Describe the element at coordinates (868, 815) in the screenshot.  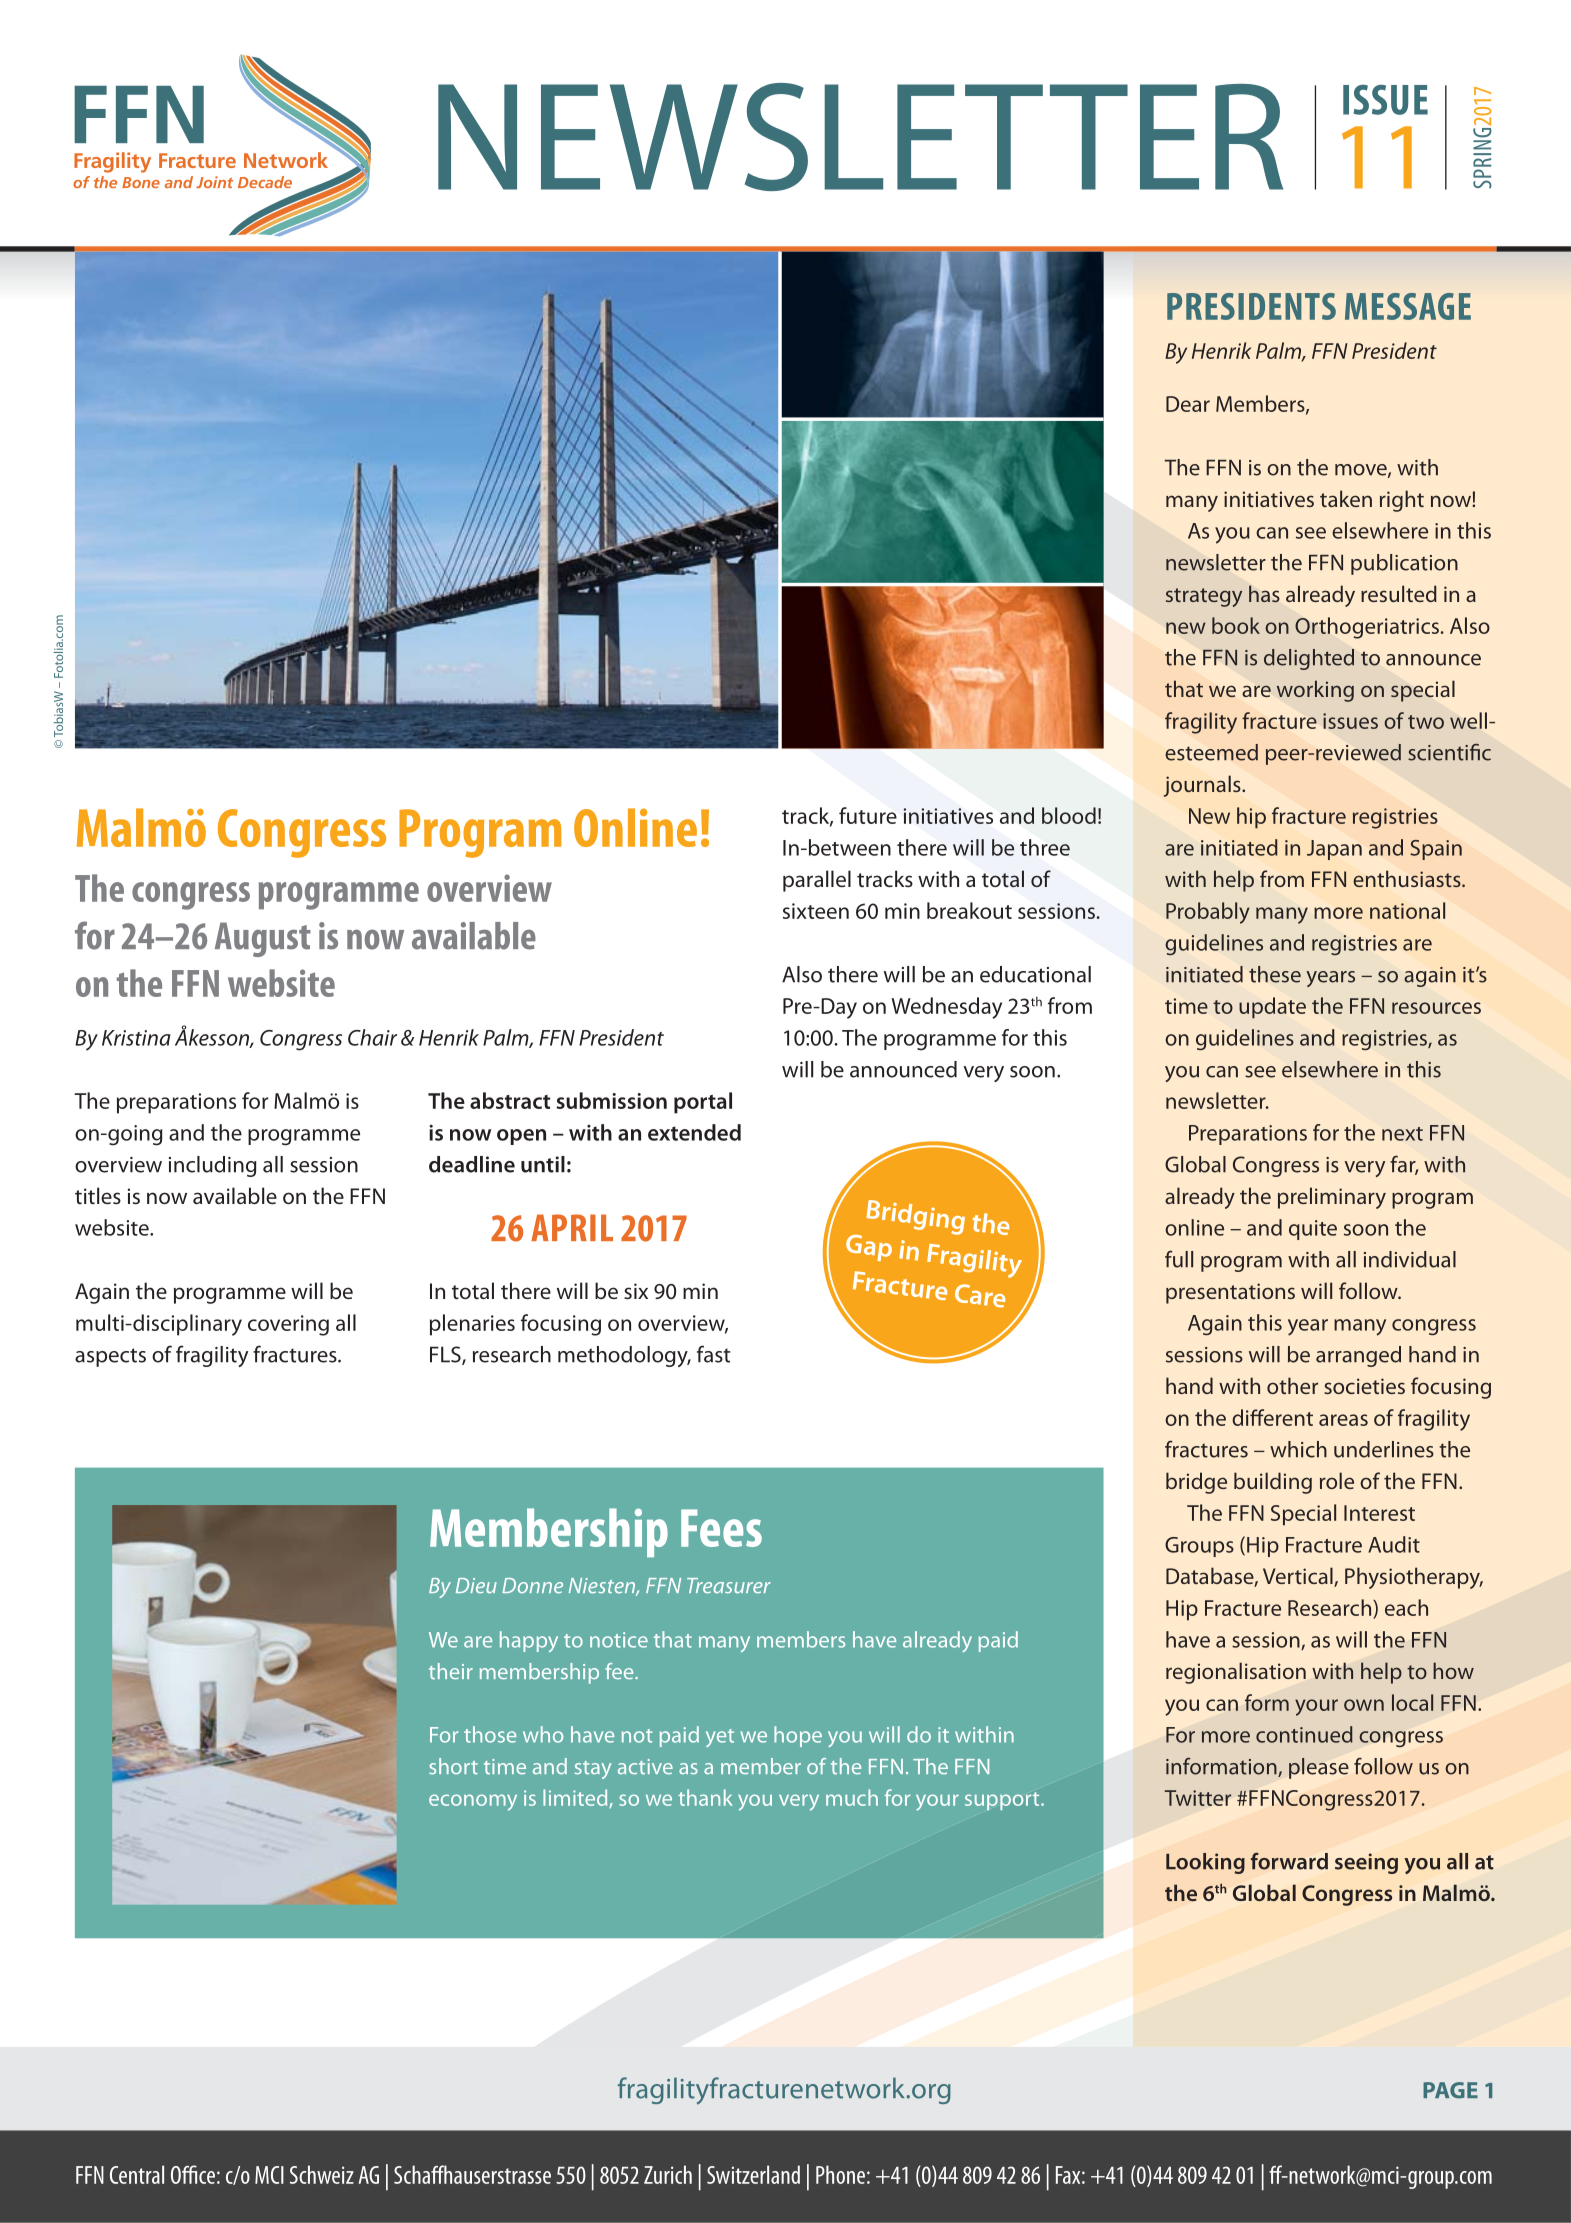
I see `future` at that location.
